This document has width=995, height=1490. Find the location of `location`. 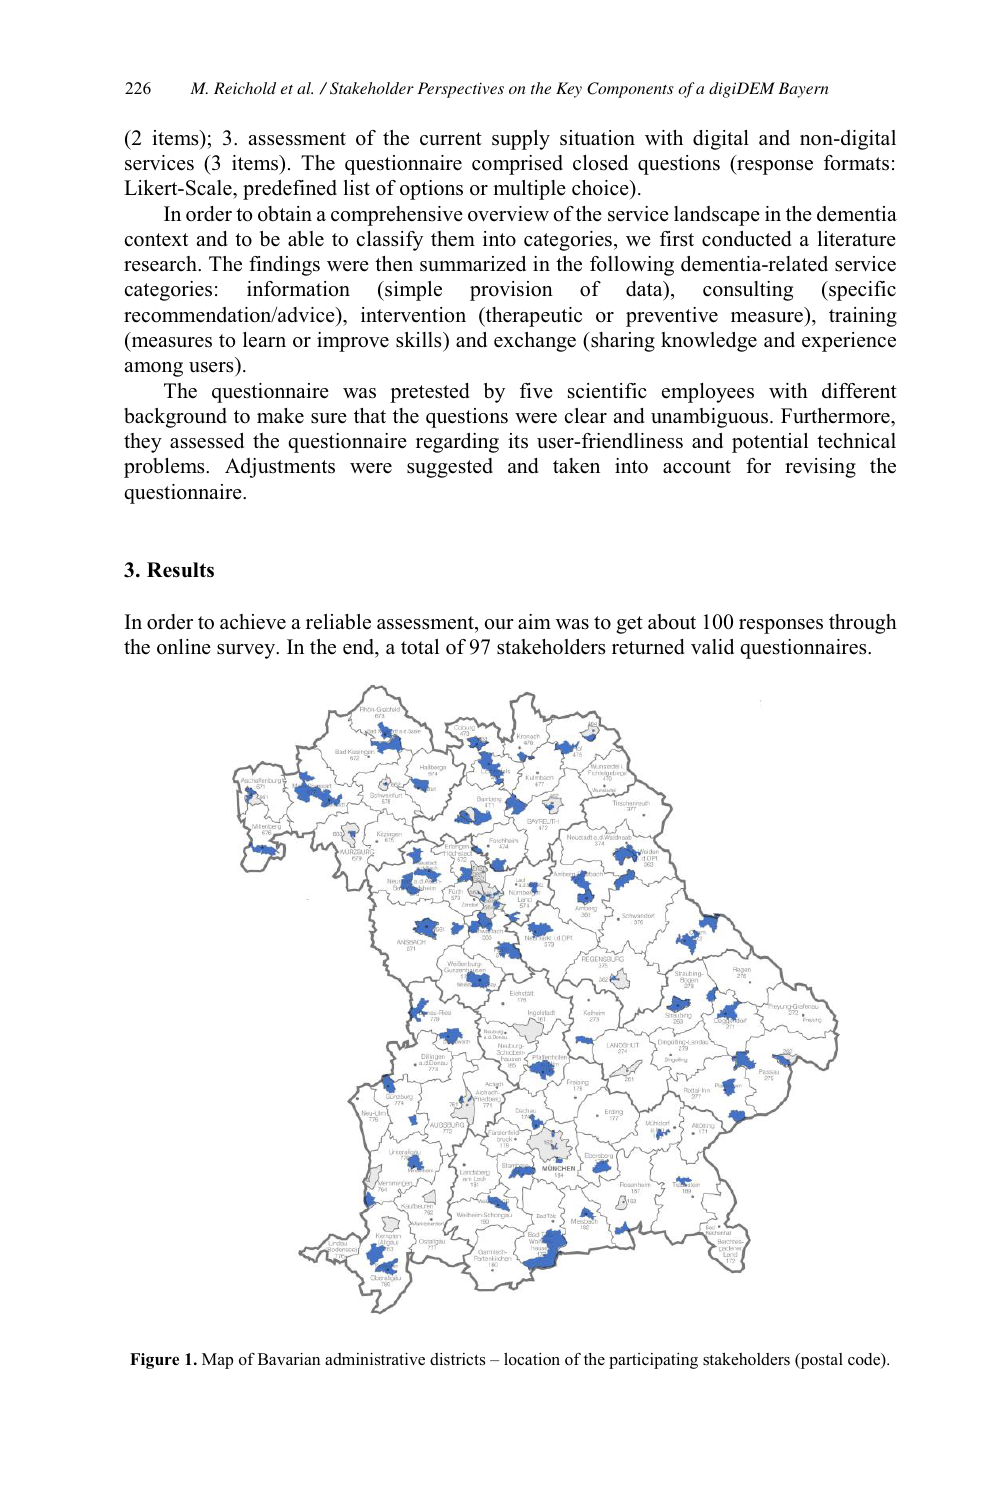

location is located at coordinates (532, 1359).
